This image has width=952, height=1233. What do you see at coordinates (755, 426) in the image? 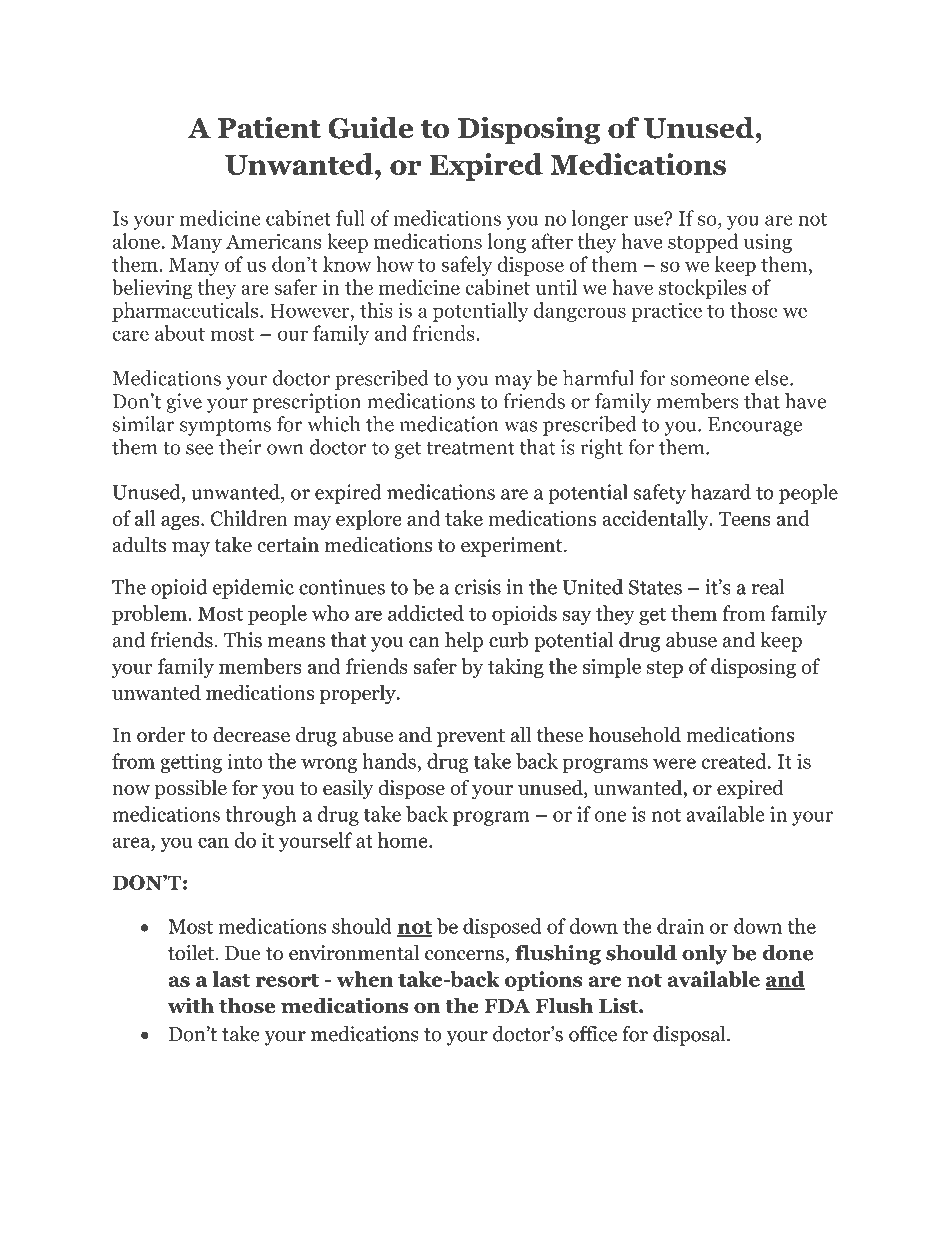
I see `Encourage` at bounding box center [755, 426].
